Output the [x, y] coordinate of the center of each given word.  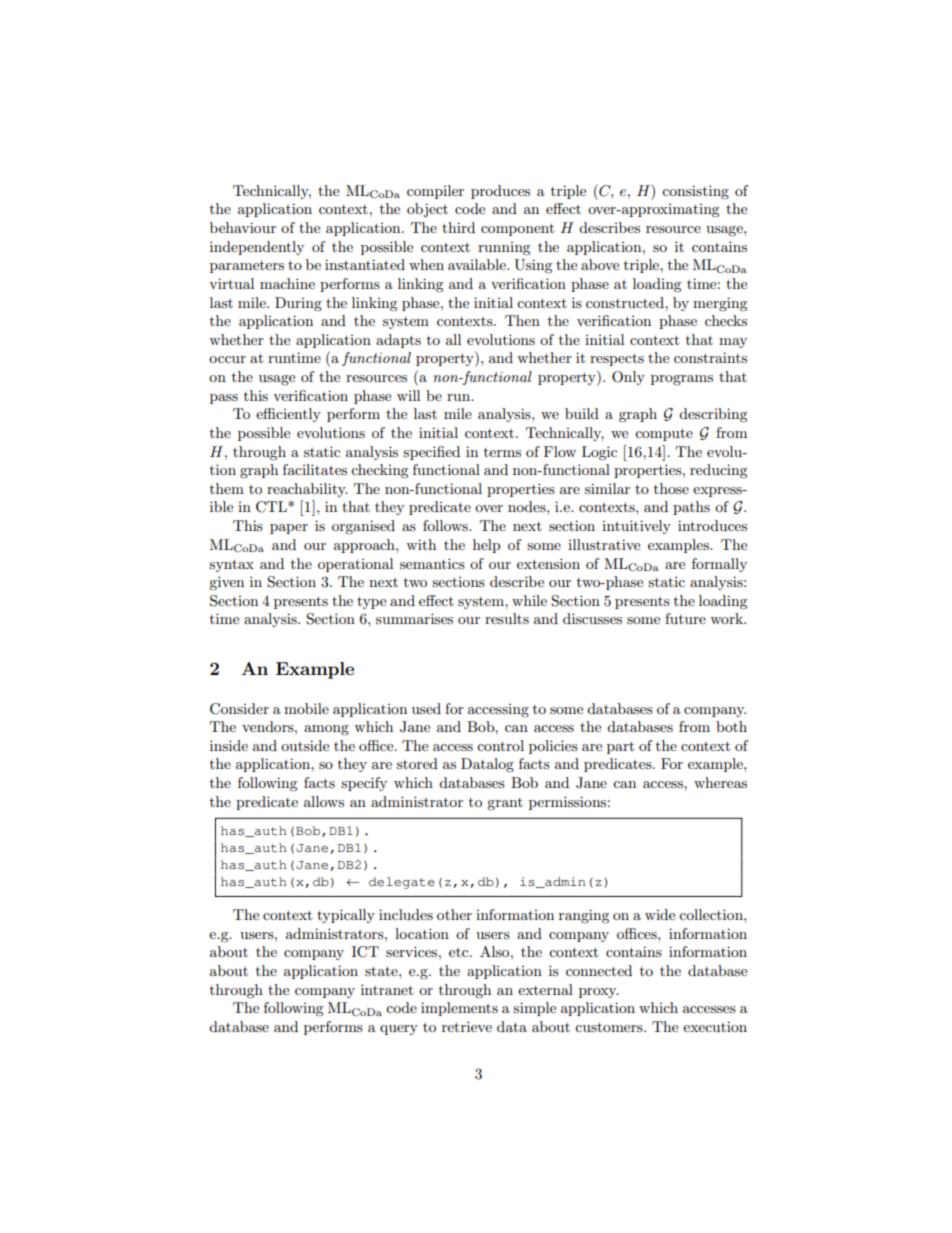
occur [227, 359]
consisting [695, 192]
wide [660, 914]
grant [505, 804]
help [486, 546]
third [458, 227]
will [408, 395]
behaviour [243, 227]
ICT [365, 952]
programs [682, 380]
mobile [306, 708]
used [426, 708]
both [731, 726]
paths [691, 508]
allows [324, 801]
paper [289, 529]
